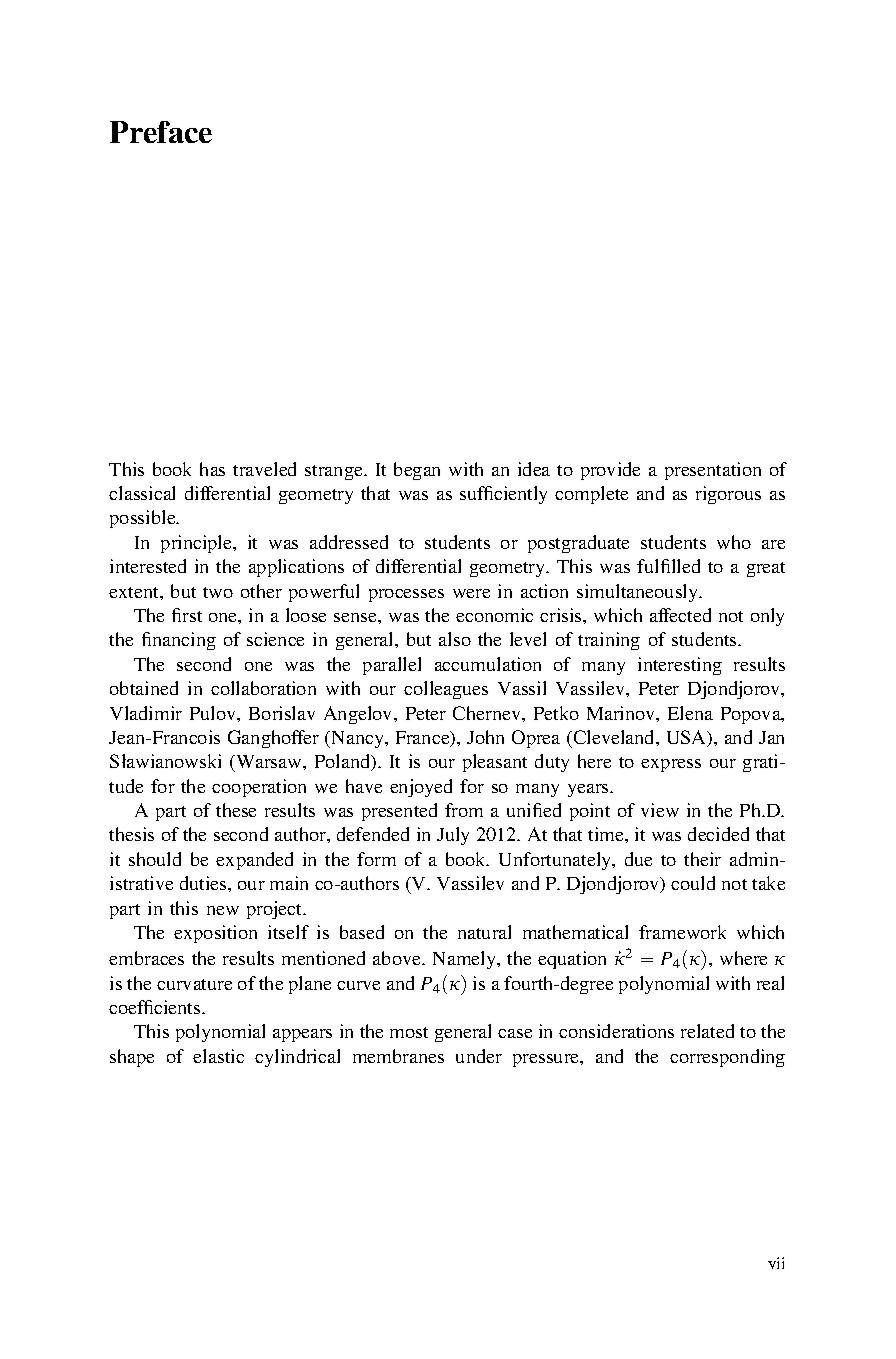 This document has height=1359, width=896. What do you see at coordinates (471, 593) in the document?
I see `were` at bounding box center [471, 593].
